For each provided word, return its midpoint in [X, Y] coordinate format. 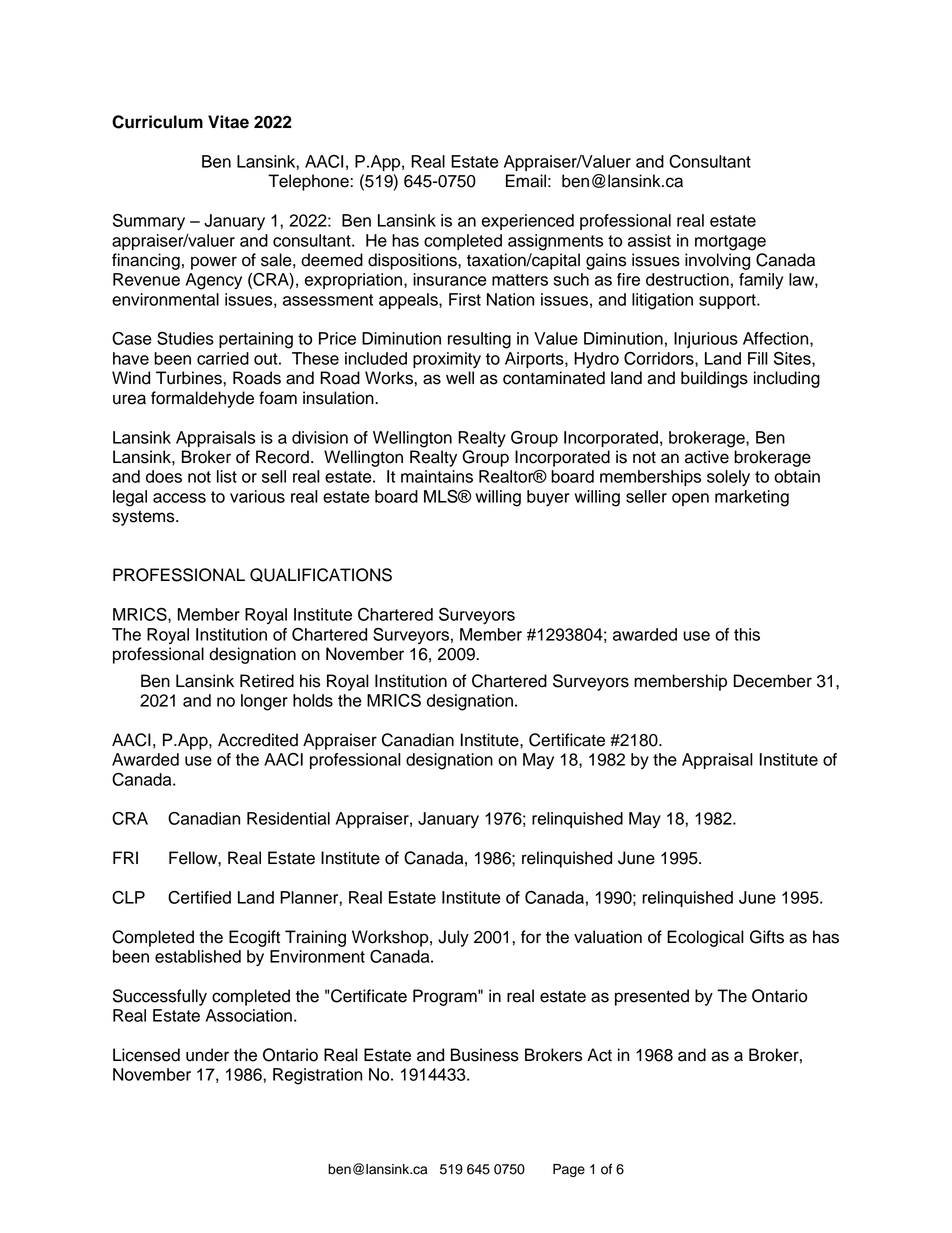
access [179, 498]
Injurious [706, 340]
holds [313, 700]
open [690, 499]
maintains [437, 476]
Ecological [705, 938]
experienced [528, 222]
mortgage [730, 243]
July [453, 938]
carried [223, 358]
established [198, 956]
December [773, 681]
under [207, 1055]
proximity [447, 360]
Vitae [228, 122]
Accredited [258, 740]
